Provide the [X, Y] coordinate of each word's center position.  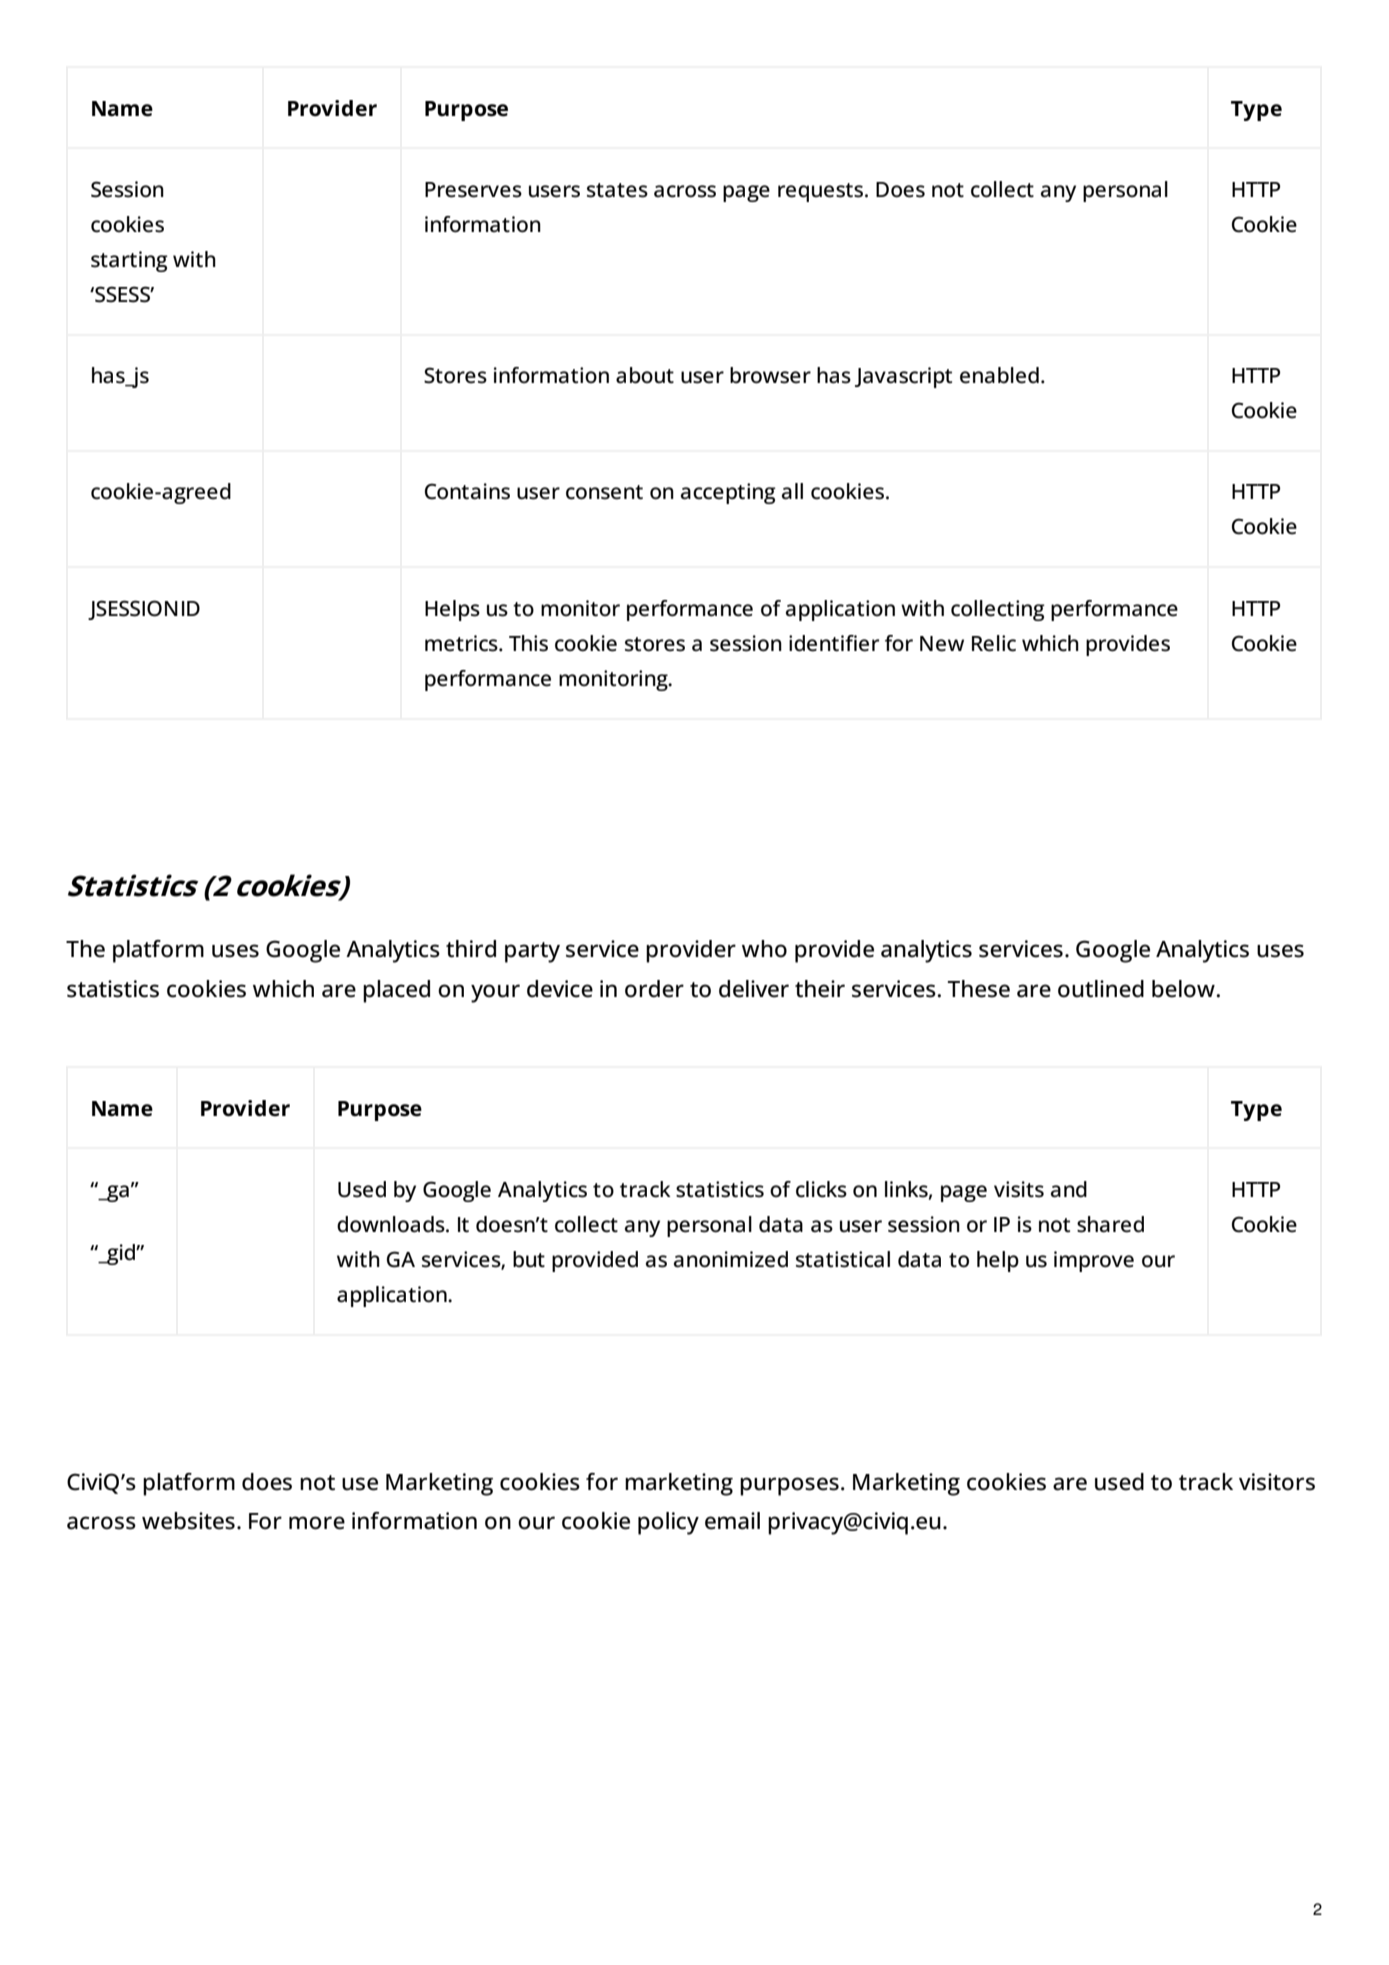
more [317, 1523]
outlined [1101, 989]
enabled [999, 375]
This [528, 643]
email [732, 1521]
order [654, 989]
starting [129, 261]
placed [396, 991]
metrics [462, 643]
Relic [994, 643]
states [617, 190]
